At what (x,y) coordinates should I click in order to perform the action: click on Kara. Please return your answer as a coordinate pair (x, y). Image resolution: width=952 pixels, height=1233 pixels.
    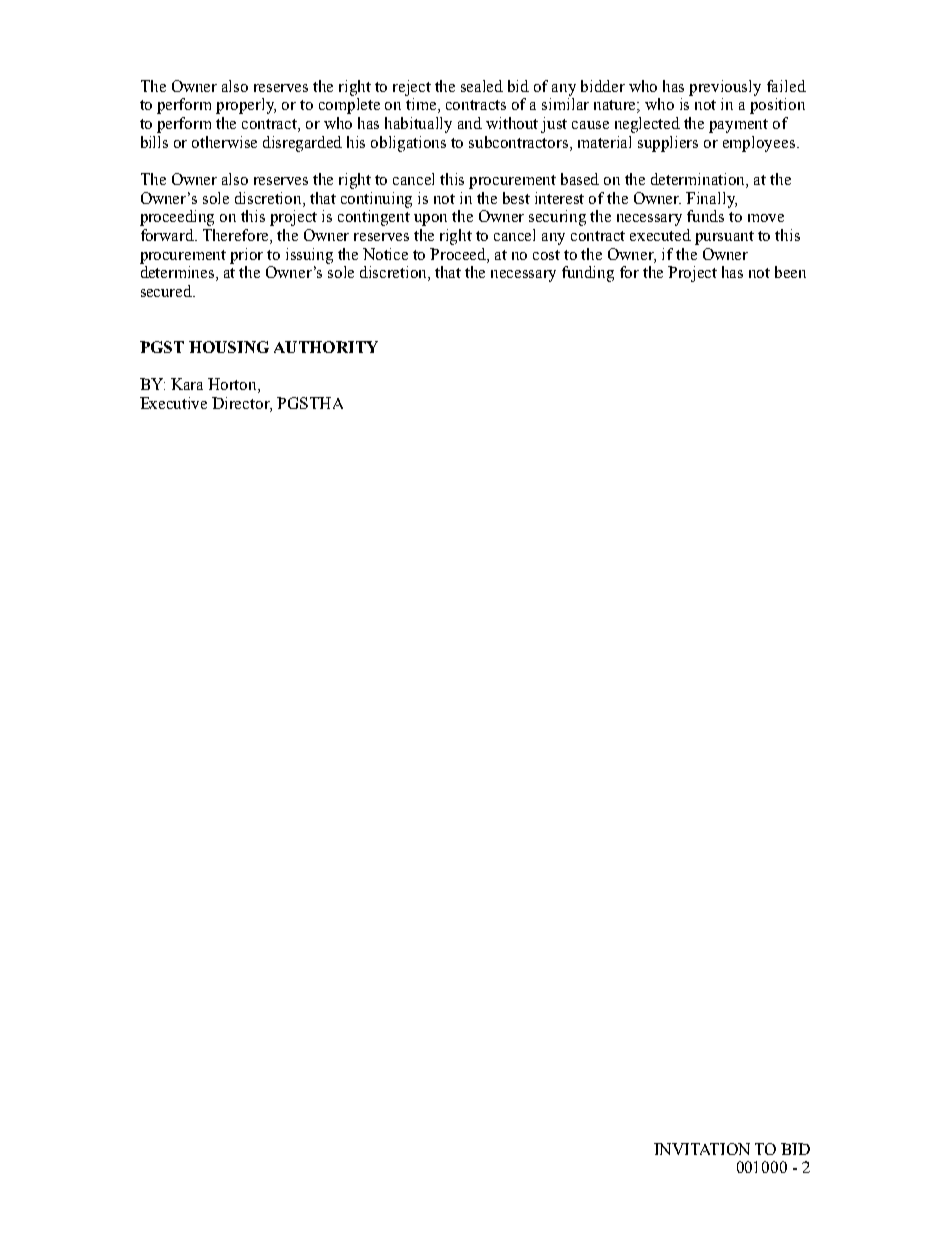
    Looking at the image, I should click on (187, 384).
